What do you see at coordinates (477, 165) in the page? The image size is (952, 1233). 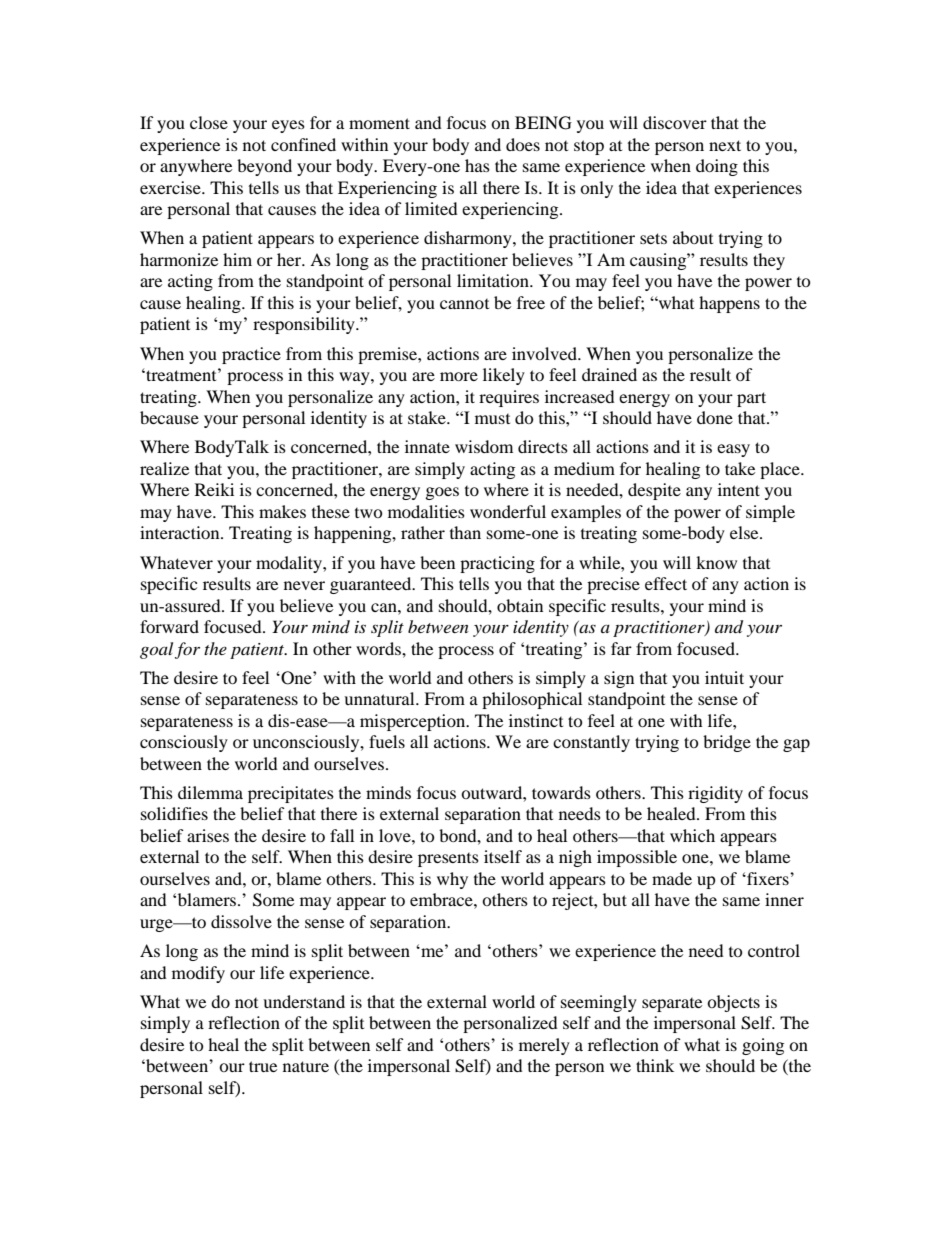 I see `has` at bounding box center [477, 165].
